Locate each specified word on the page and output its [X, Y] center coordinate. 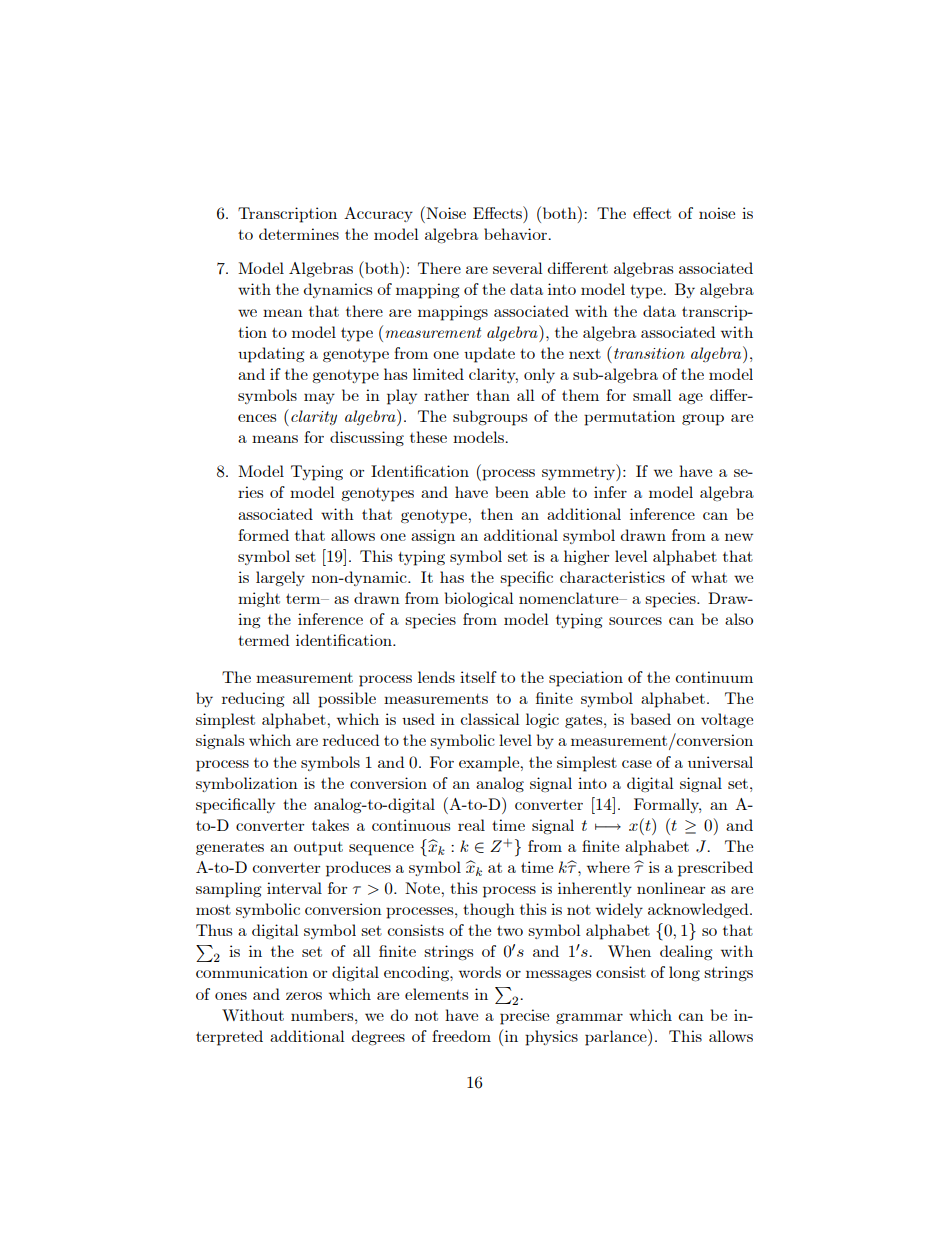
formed [263, 535]
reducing [253, 699]
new [739, 537]
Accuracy [378, 214]
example [490, 764]
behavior [516, 234]
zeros [304, 996]
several [518, 268]
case [637, 764]
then [497, 514]
